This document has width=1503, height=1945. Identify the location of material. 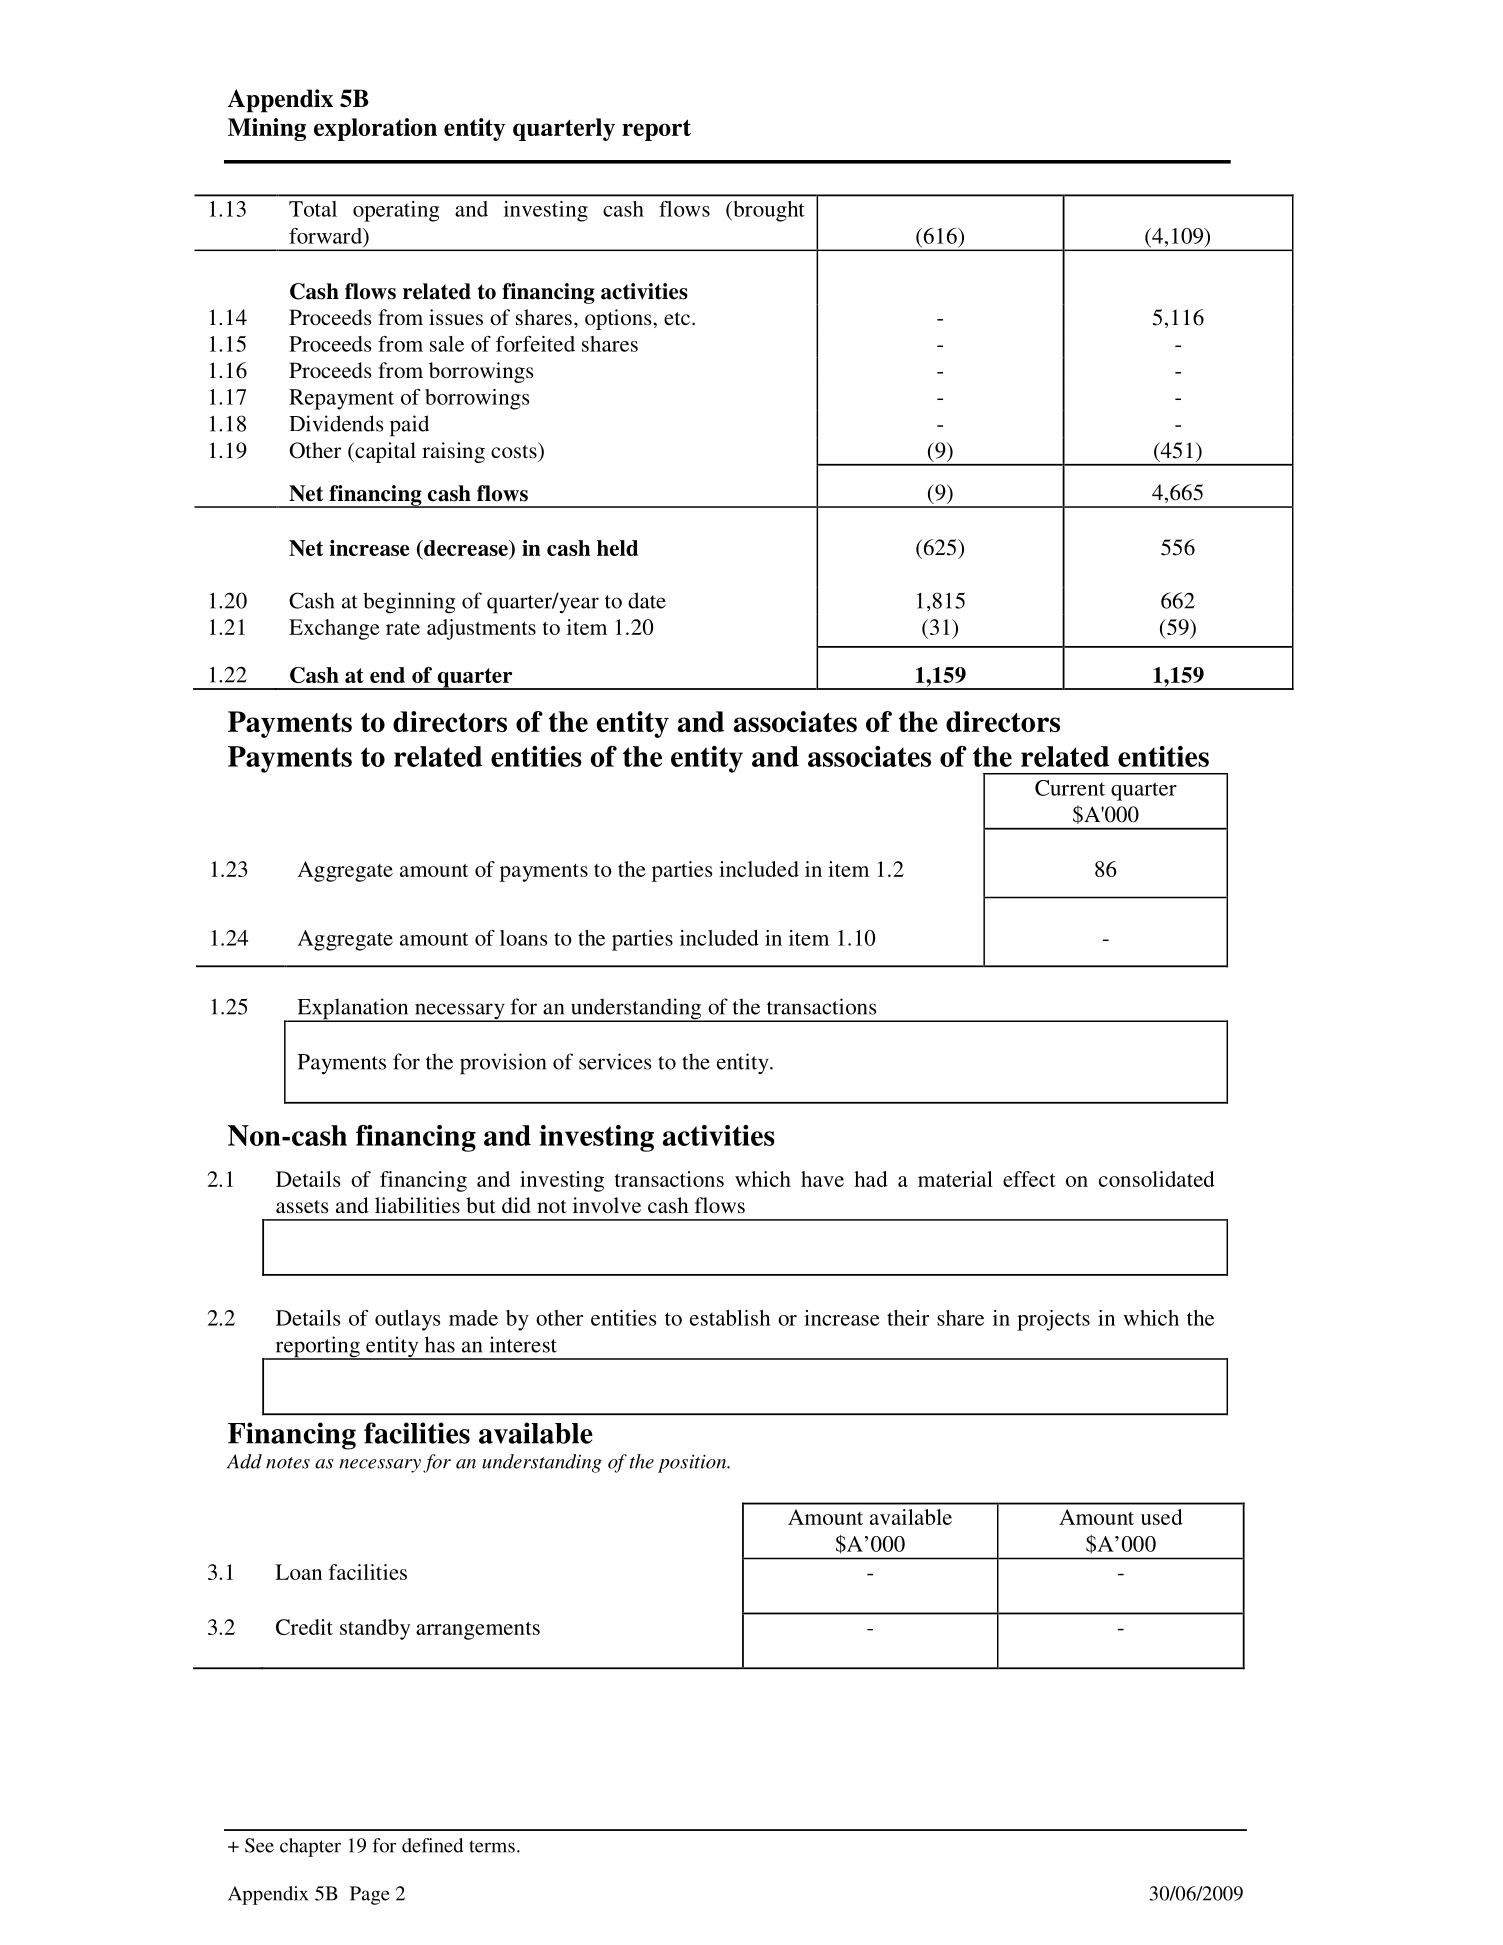
(955, 1179).
